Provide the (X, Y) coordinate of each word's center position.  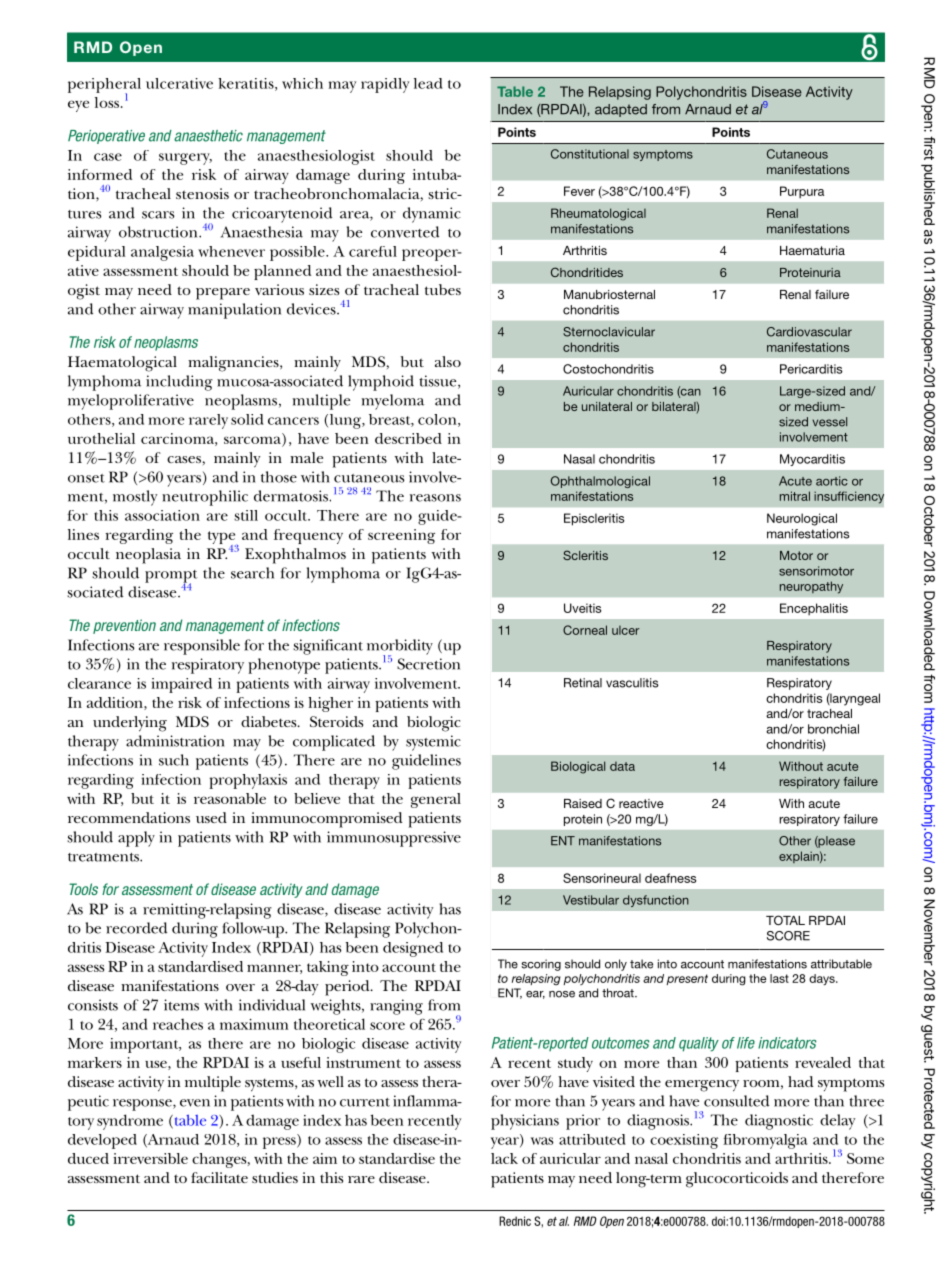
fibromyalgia (765, 1141)
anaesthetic (208, 136)
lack (504, 1158)
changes (220, 1160)
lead (428, 83)
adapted (621, 110)
